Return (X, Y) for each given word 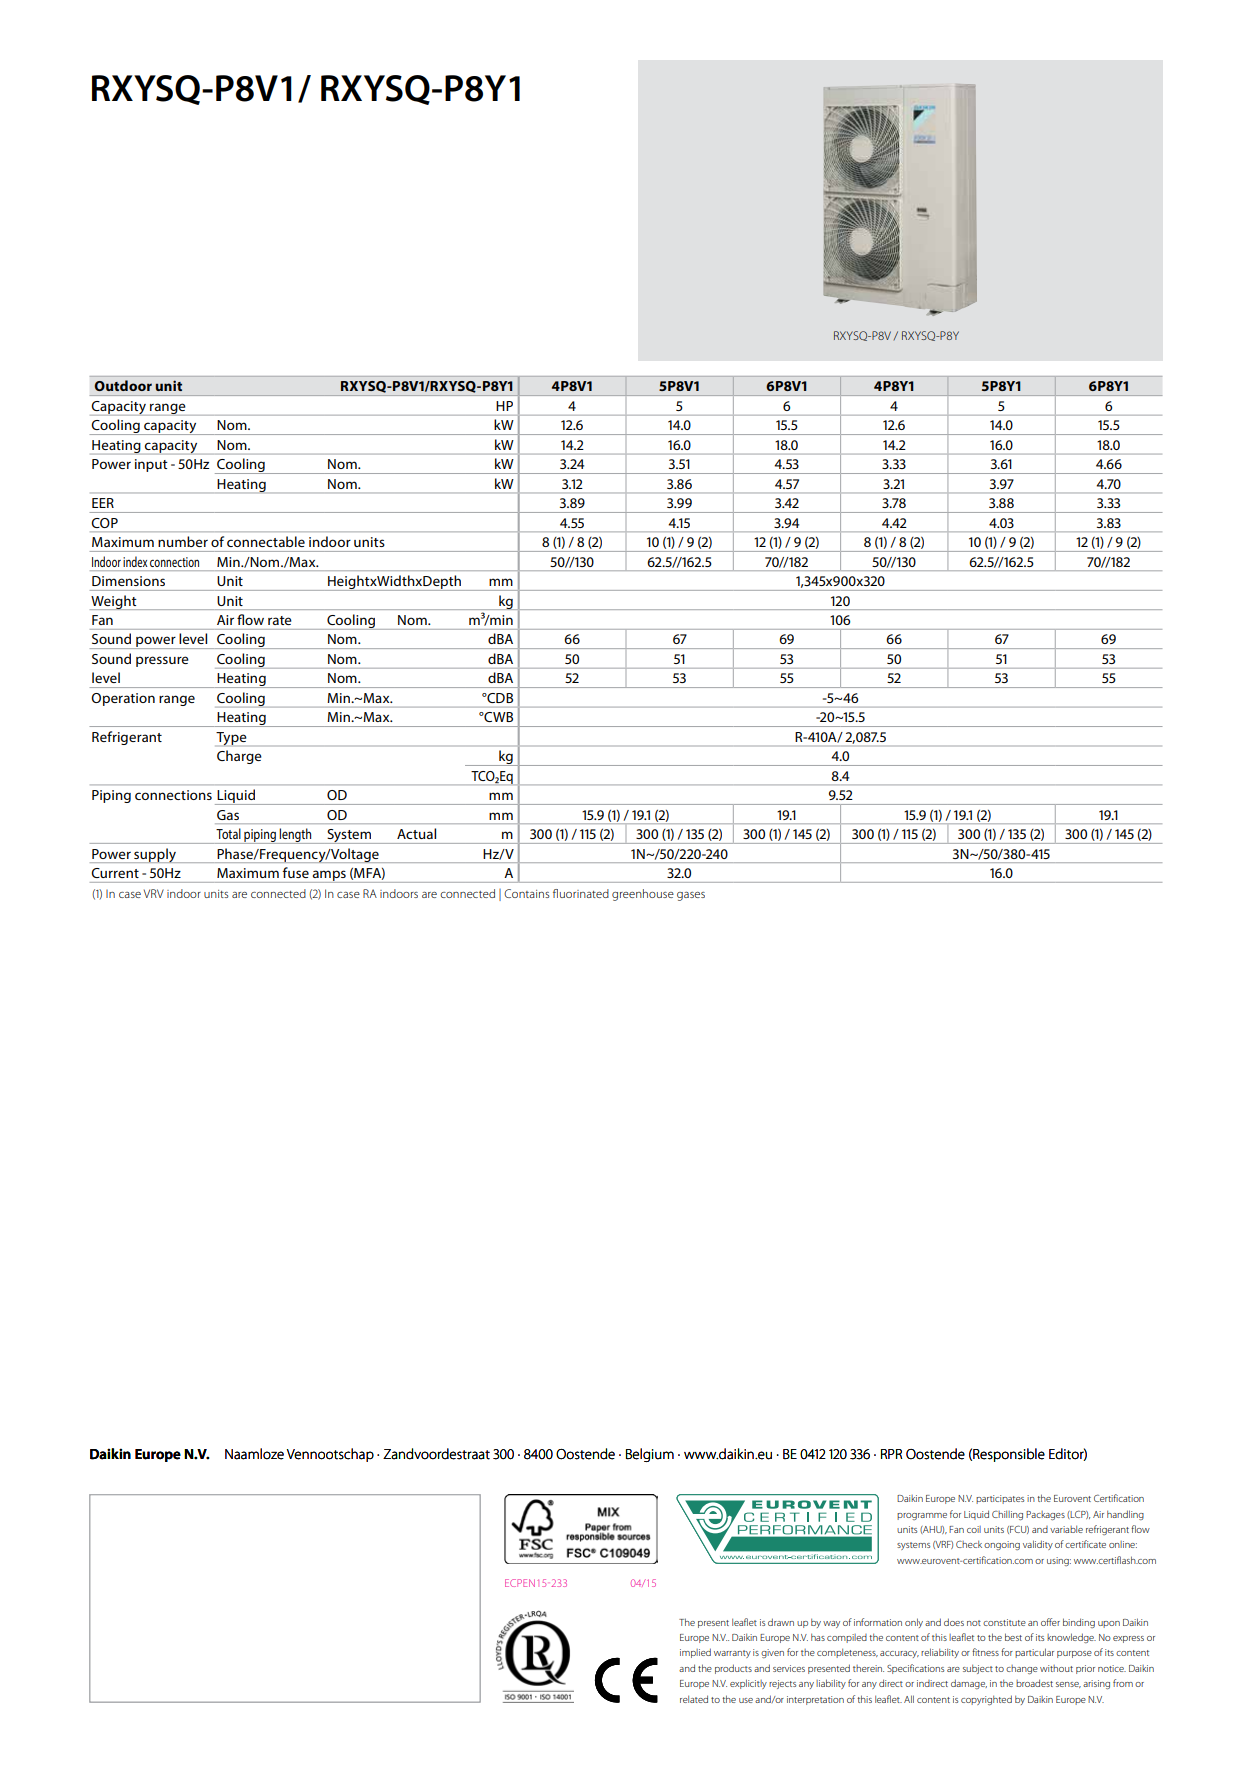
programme (922, 1516)
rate (279, 620)
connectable (266, 541)
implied (695, 1653)
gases (691, 896)
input (151, 465)
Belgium (650, 1455)
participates (1000, 1499)
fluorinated (581, 893)
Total (228, 833)
